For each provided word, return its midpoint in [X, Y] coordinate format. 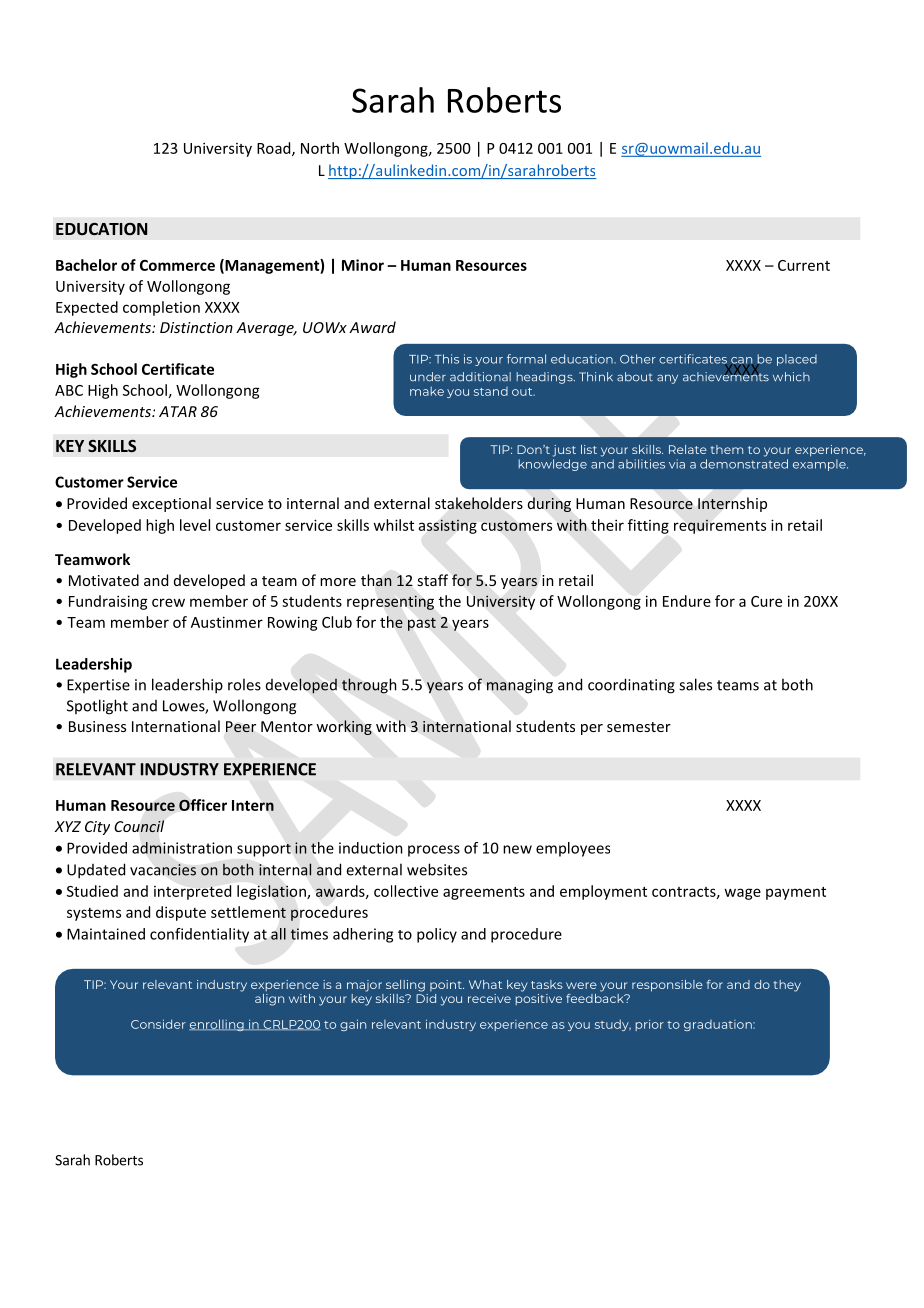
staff [432, 580]
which [791, 377]
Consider [158, 1024]
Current [804, 265]
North [320, 148]
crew [168, 602]
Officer [203, 805]
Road [275, 149]
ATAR [178, 411]
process [434, 851]
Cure [766, 601]
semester [639, 727]
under [428, 377]
